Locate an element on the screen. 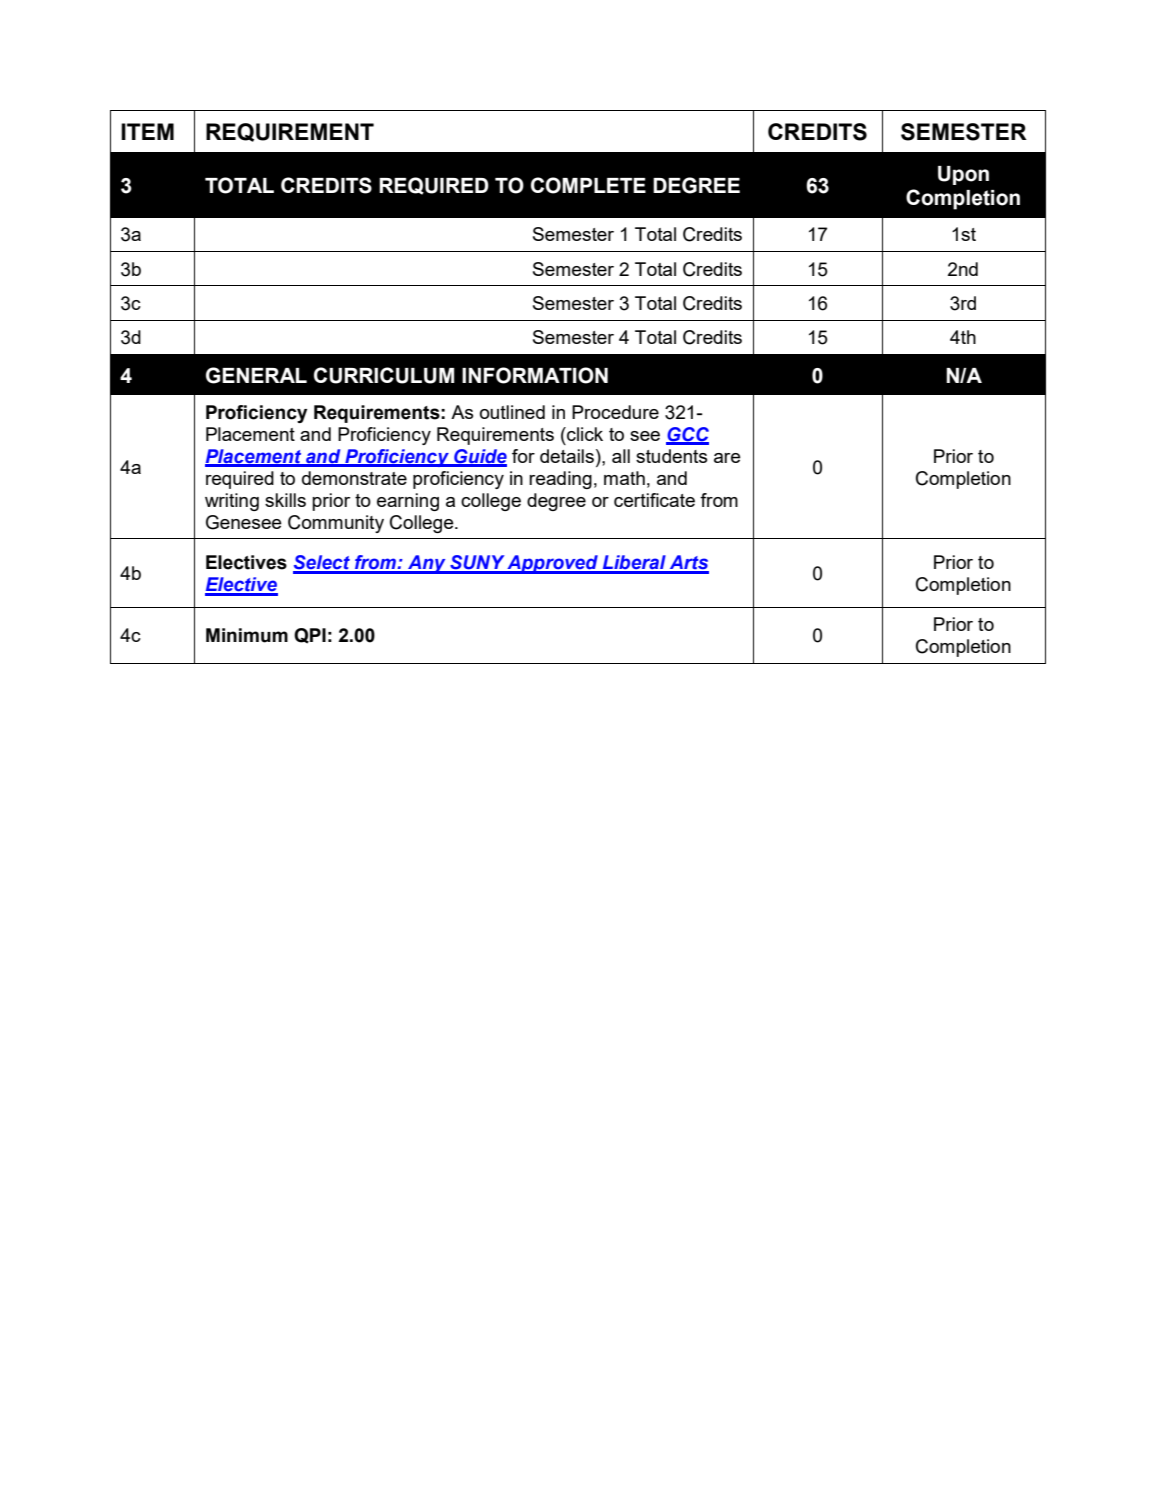 The height and width of the screenshot is (1510, 1167). INFORMATION is located at coordinates (535, 375).
